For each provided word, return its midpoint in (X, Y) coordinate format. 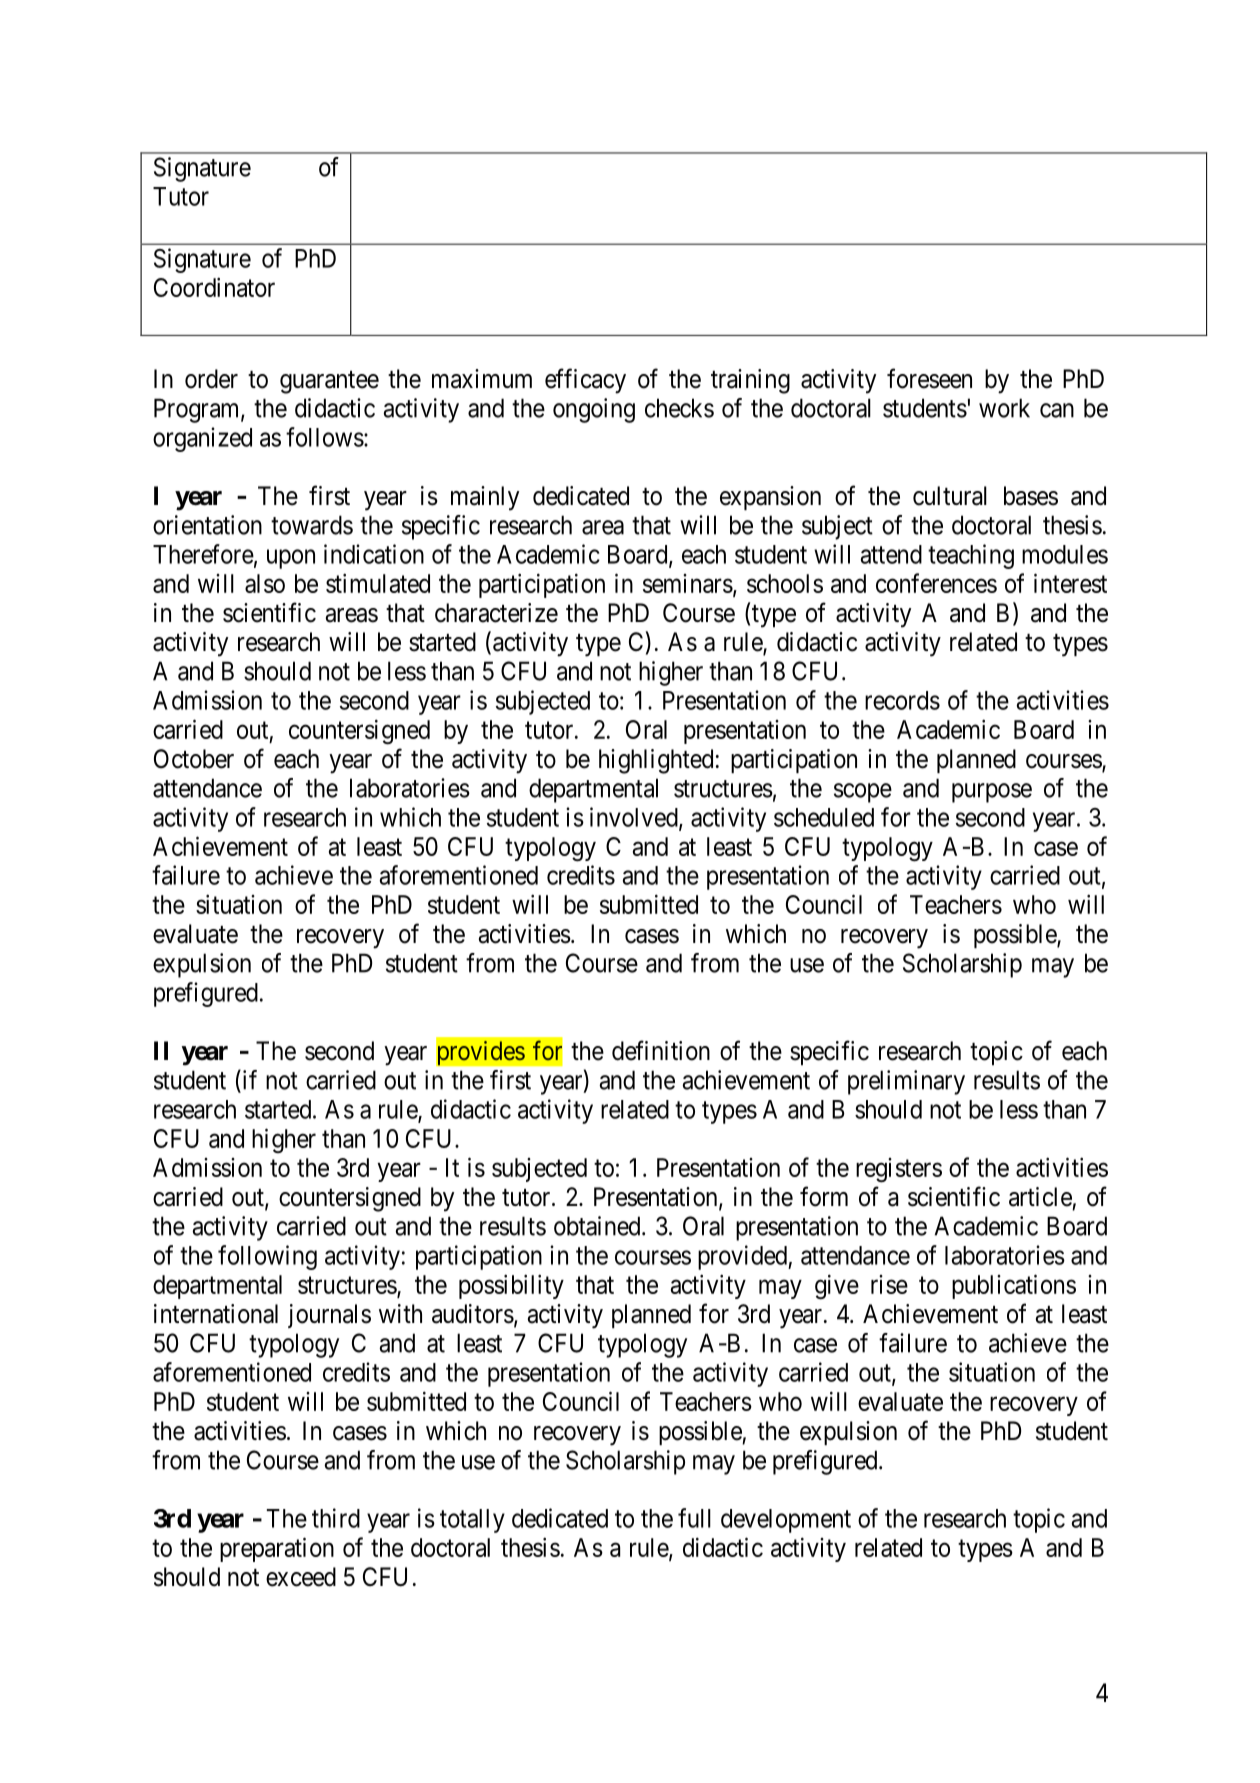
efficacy (585, 381)
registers (899, 1170)
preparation (277, 1549)
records (902, 700)
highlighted (656, 761)
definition (661, 1050)
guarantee (329, 382)
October (194, 759)
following (267, 1257)
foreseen (929, 378)
